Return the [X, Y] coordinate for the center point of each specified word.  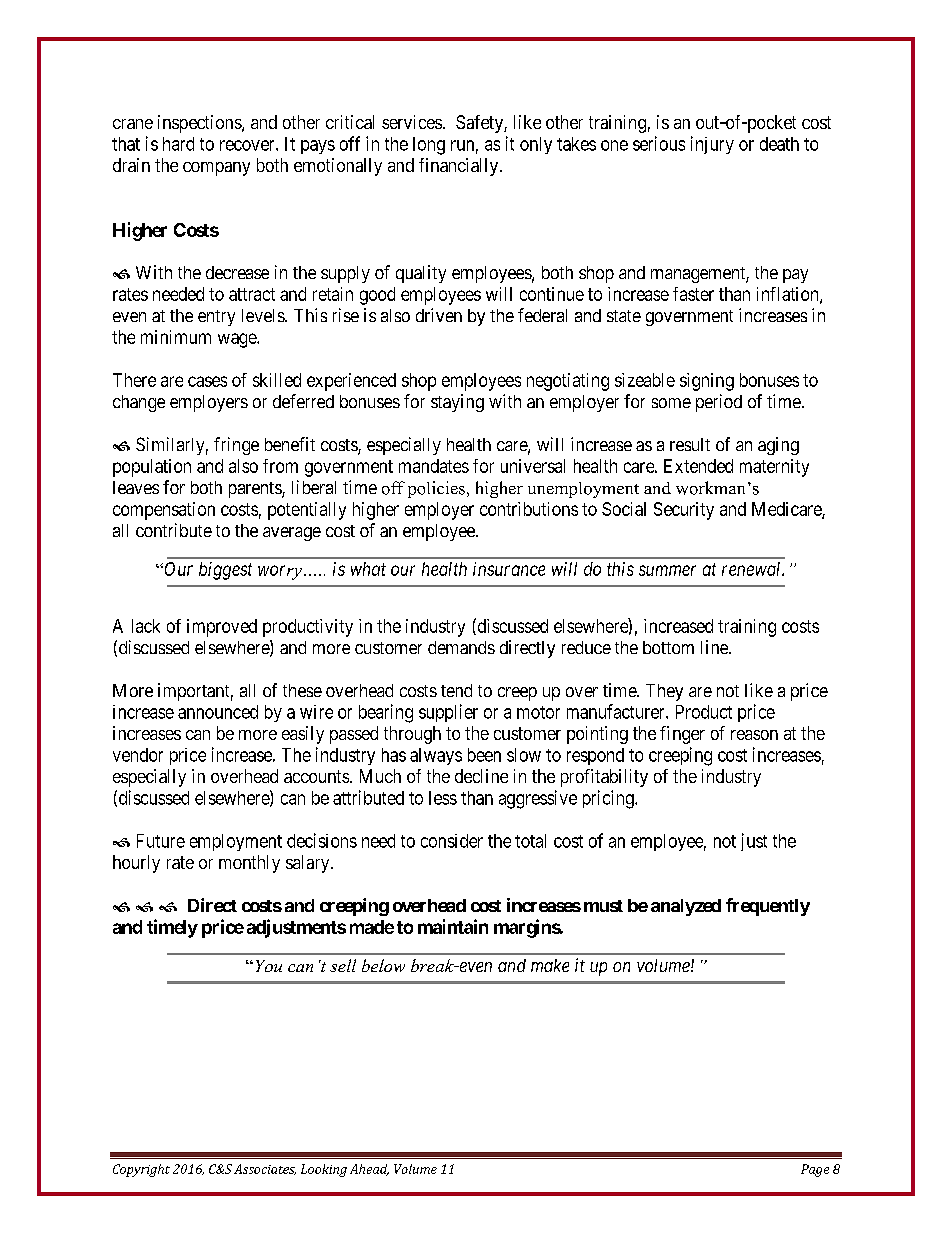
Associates [265, 1169]
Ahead [369, 1170]
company [216, 169]
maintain [453, 926]
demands [461, 647]
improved [222, 628]
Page [815, 1170]
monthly [249, 864]
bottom [668, 647]
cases [207, 381]
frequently [768, 907]
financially [460, 167]
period [719, 403]
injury [712, 145]
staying [457, 403]
